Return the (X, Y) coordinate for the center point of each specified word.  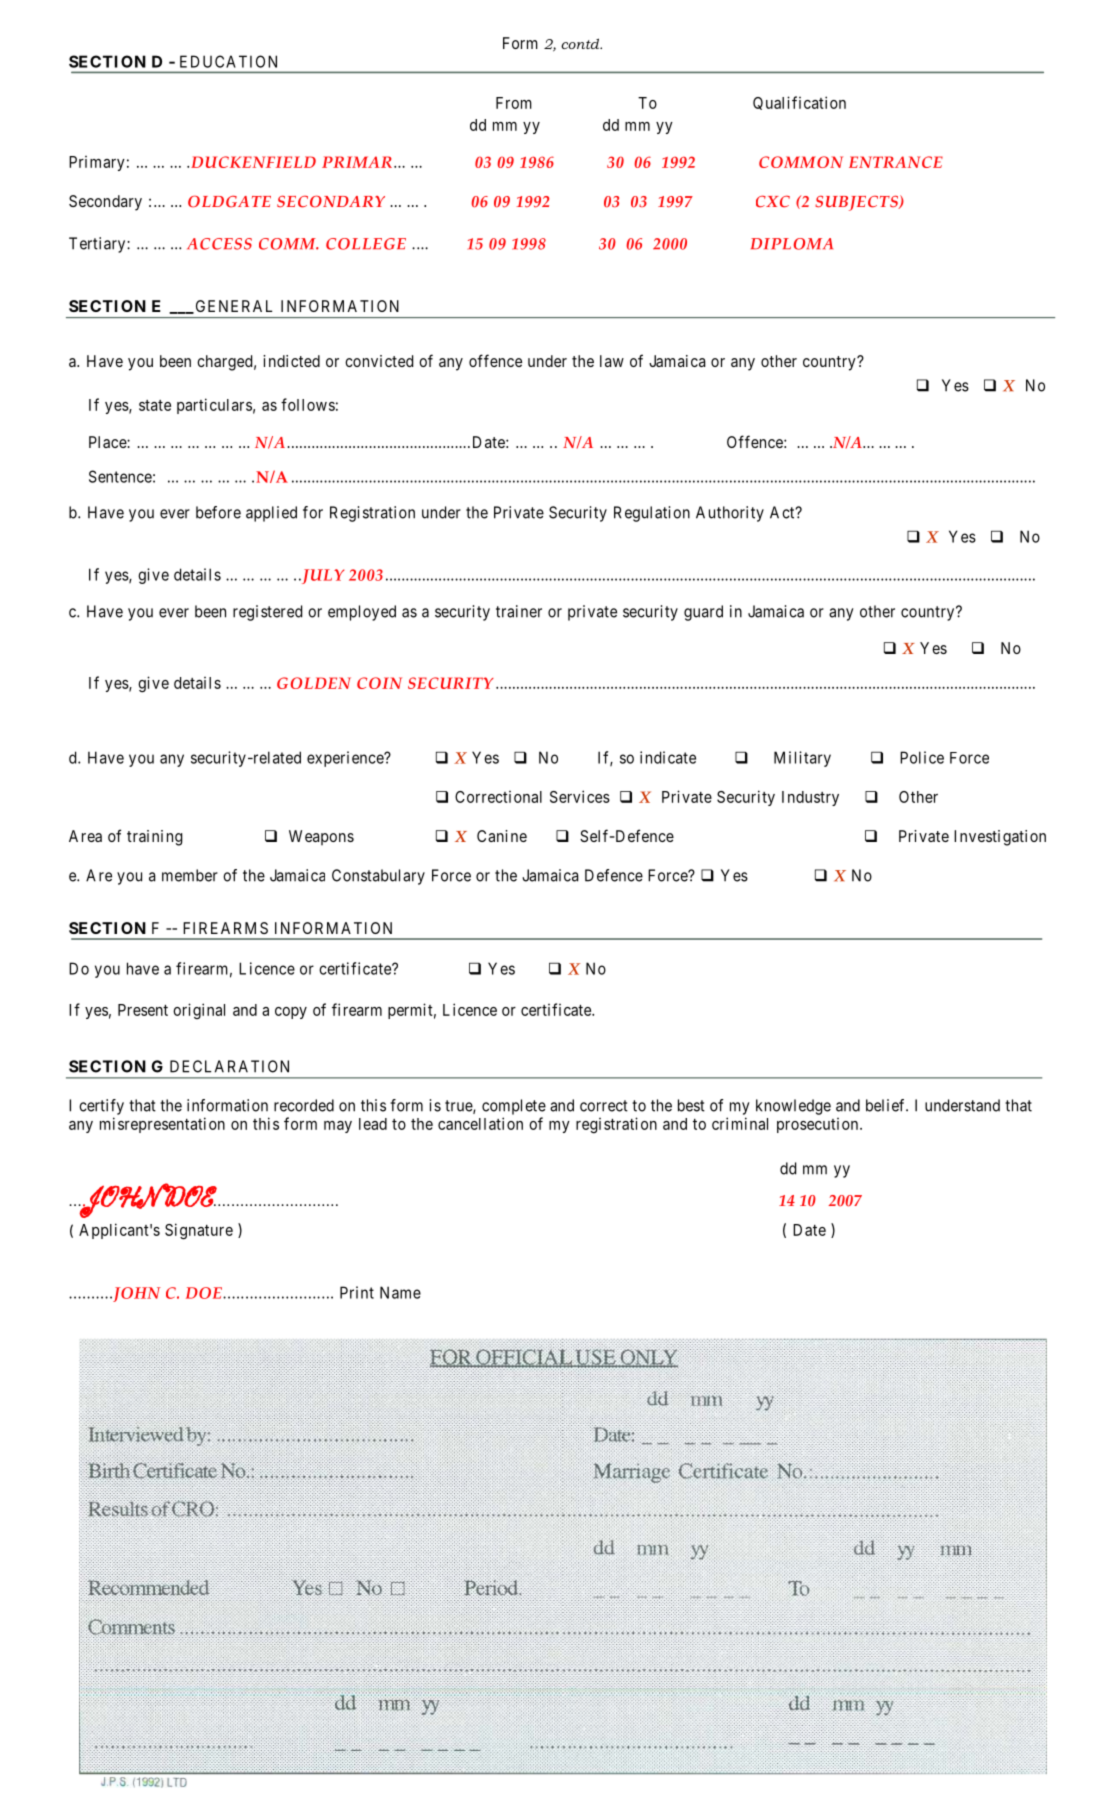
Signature (199, 1231)
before (218, 512)
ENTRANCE (896, 162)
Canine (502, 836)
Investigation (1000, 838)
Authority (730, 514)
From (514, 103)
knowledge (793, 1107)
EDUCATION (228, 61)
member (190, 875)
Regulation (652, 514)
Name (400, 1292)
